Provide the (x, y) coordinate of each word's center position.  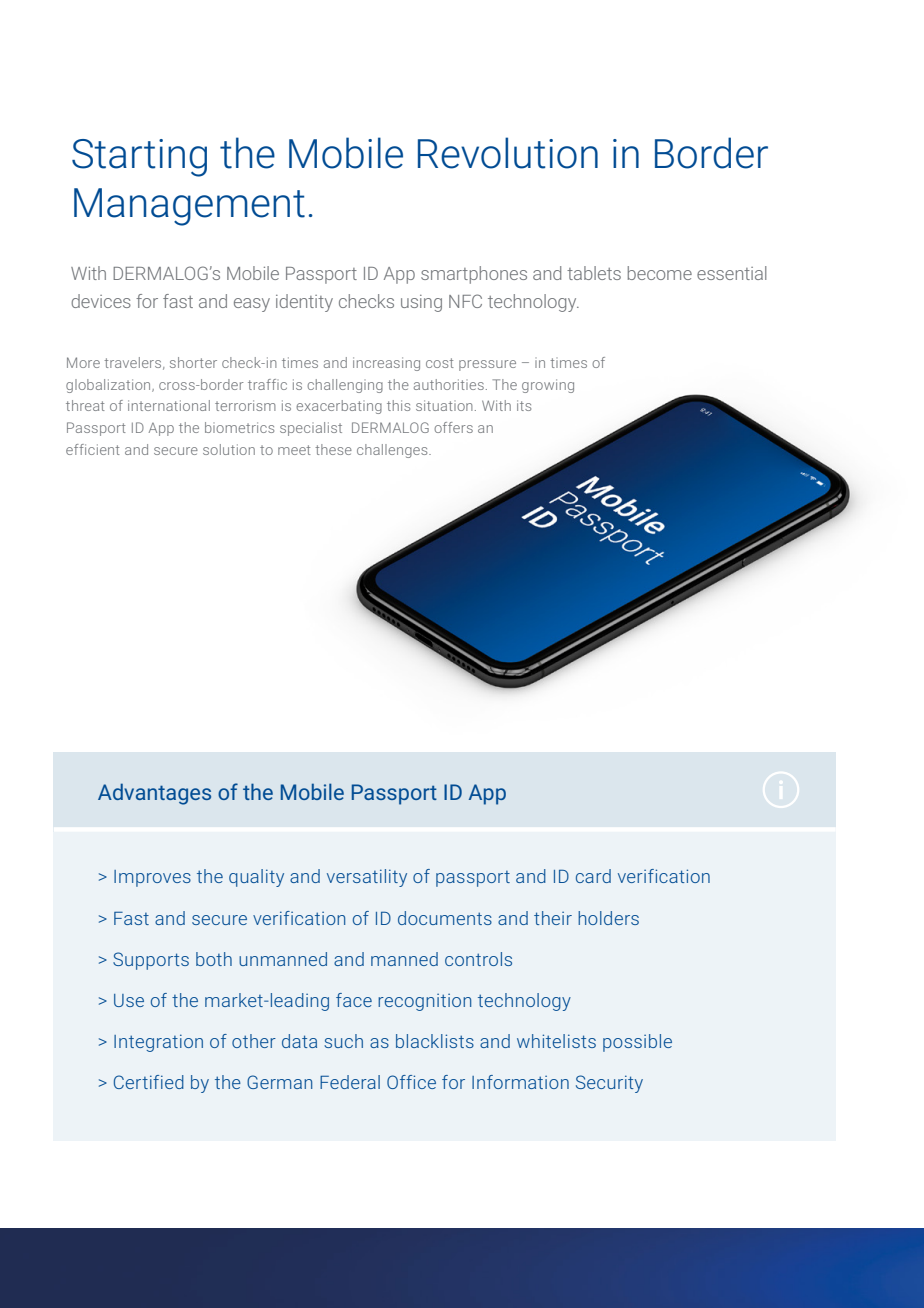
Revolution (508, 153)
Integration (158, 1043)
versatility (367, 878)
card (593, 876)
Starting (139, 158)
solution (229, 449)
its (524, 405)
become (660, 273)
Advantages (154, 794)
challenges (393, 451)
